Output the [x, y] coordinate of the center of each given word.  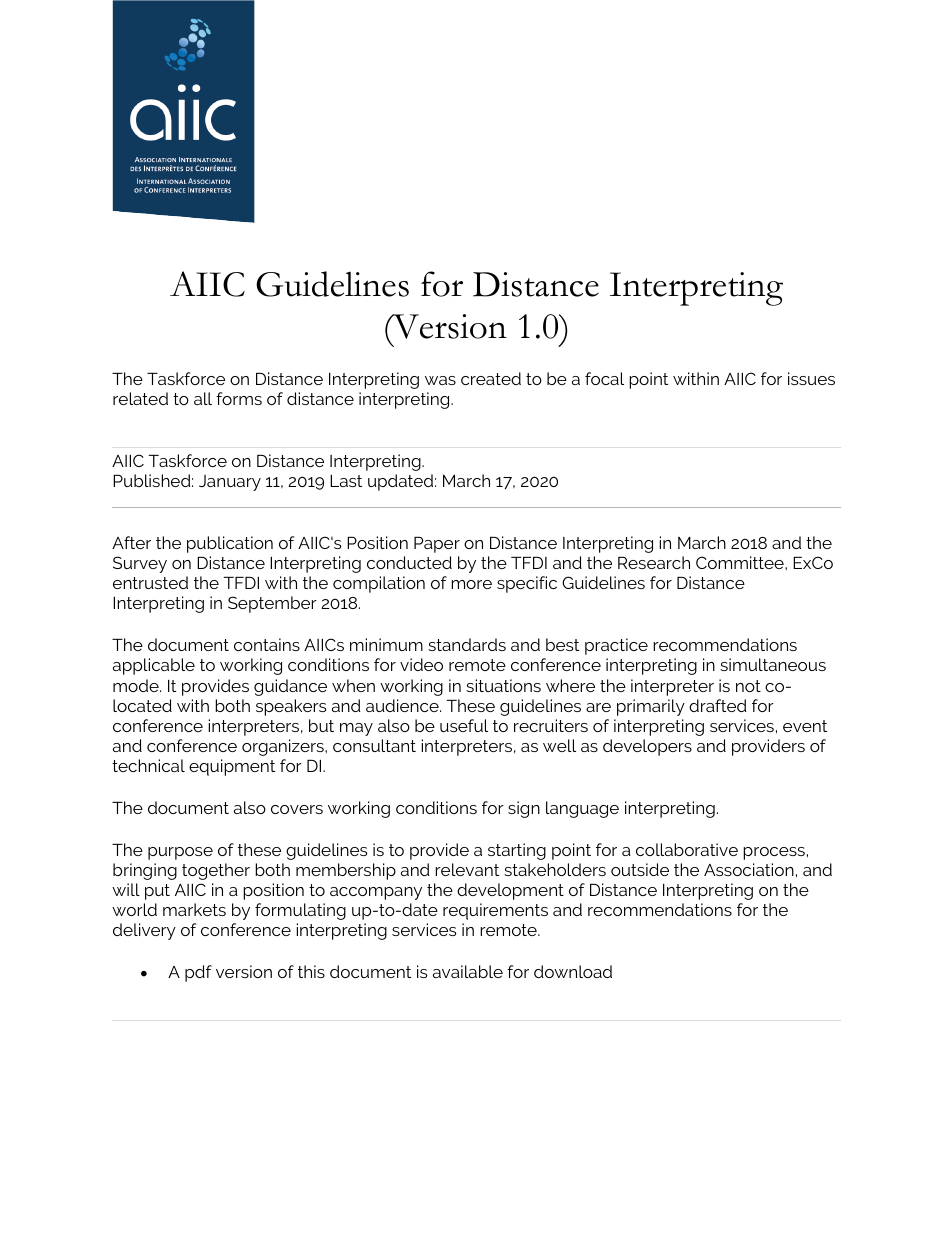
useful [464, 725]
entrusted [150, 582]
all [203, 398]
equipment [232, 767]
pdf [198, 973]
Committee [741, 562]
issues [811, 378]
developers [647, 747]
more [471, 584]
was [440, 380]
